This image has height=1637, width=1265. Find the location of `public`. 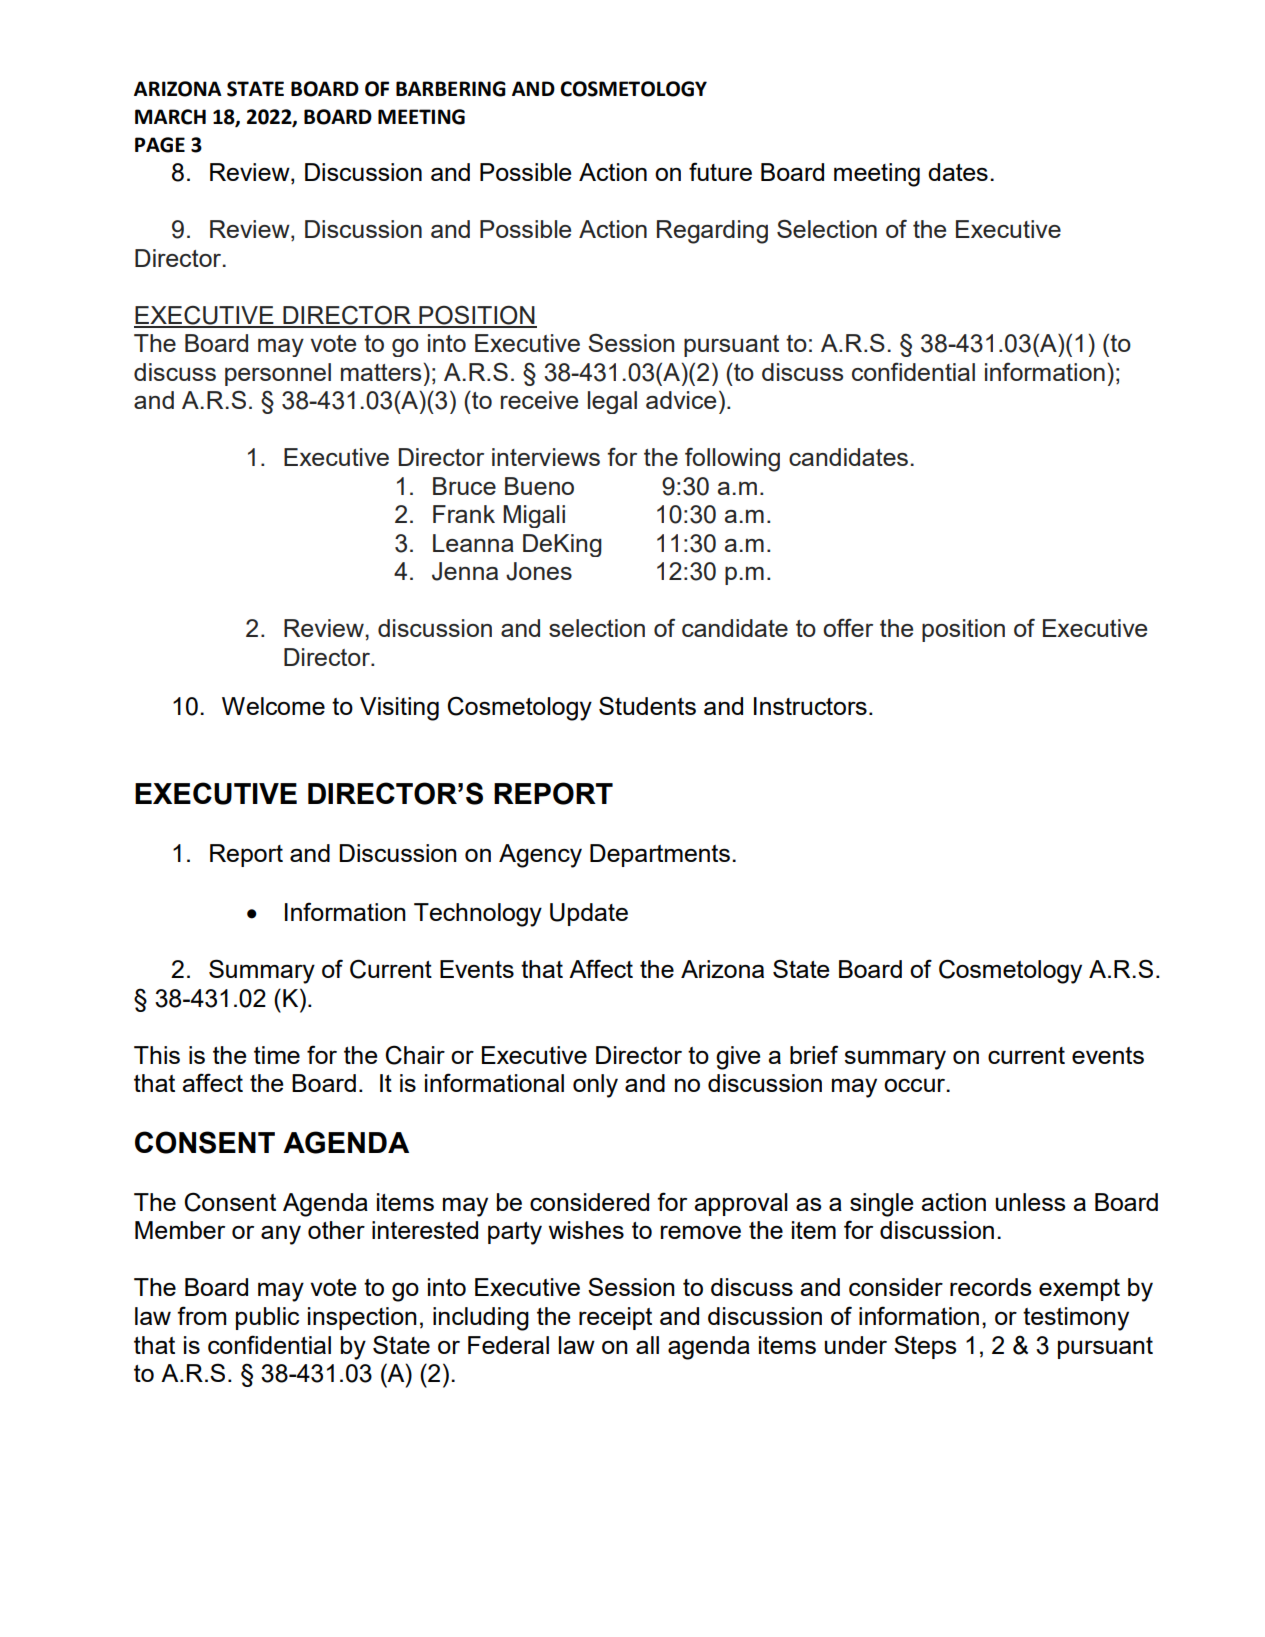

public is located at coordinates (267, 1318).
